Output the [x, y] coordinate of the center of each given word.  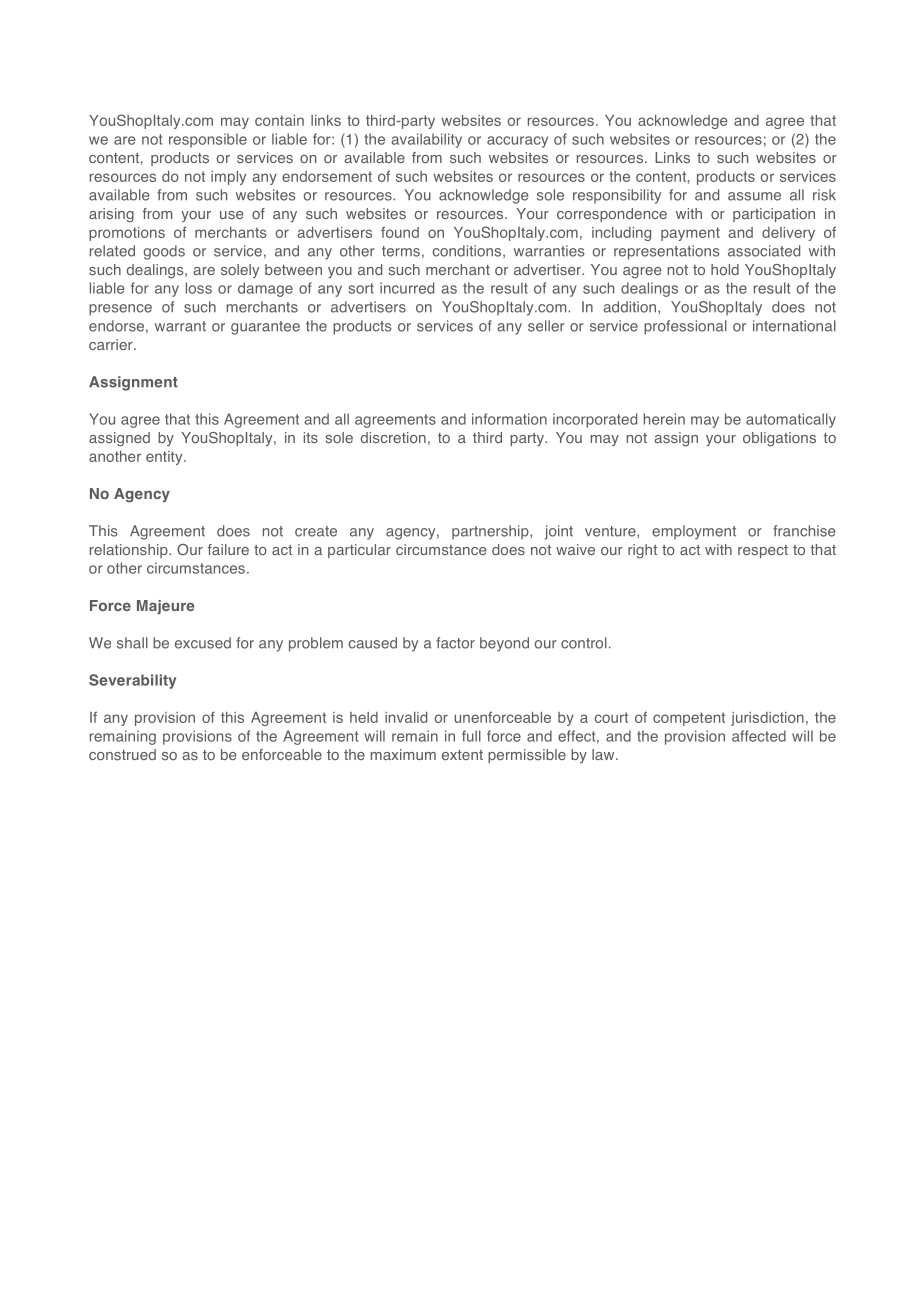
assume [754, 196]
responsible [208, 140]
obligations [779, 439]
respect [763, 551]
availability [426, 140]
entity [165, 458]
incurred [407, 288]
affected [759, 736]
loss [199, 288]
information [509, 419]
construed [122, 754]
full [471, 736]
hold [725, 269]
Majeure [165, 607]
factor [455, 643]
